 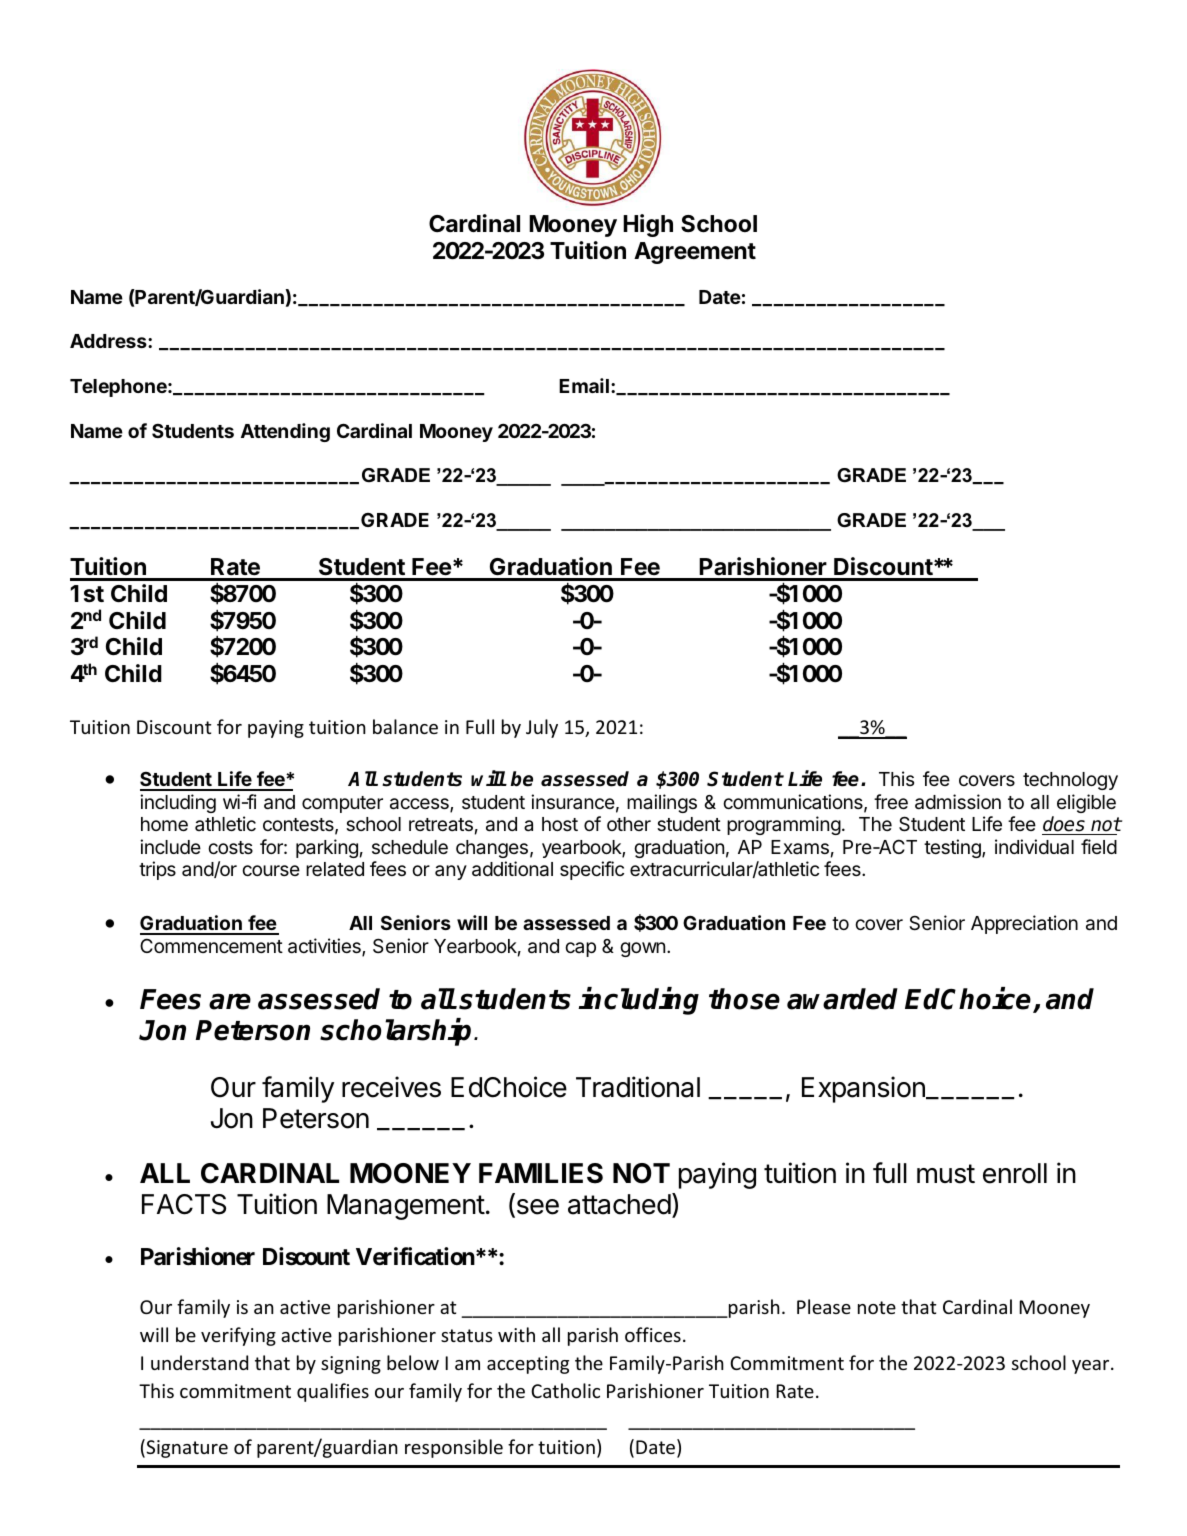 What do you see at coordinates (565, 1390) in the image?
I see `Catholic` at bounding box center [565, 1390].
